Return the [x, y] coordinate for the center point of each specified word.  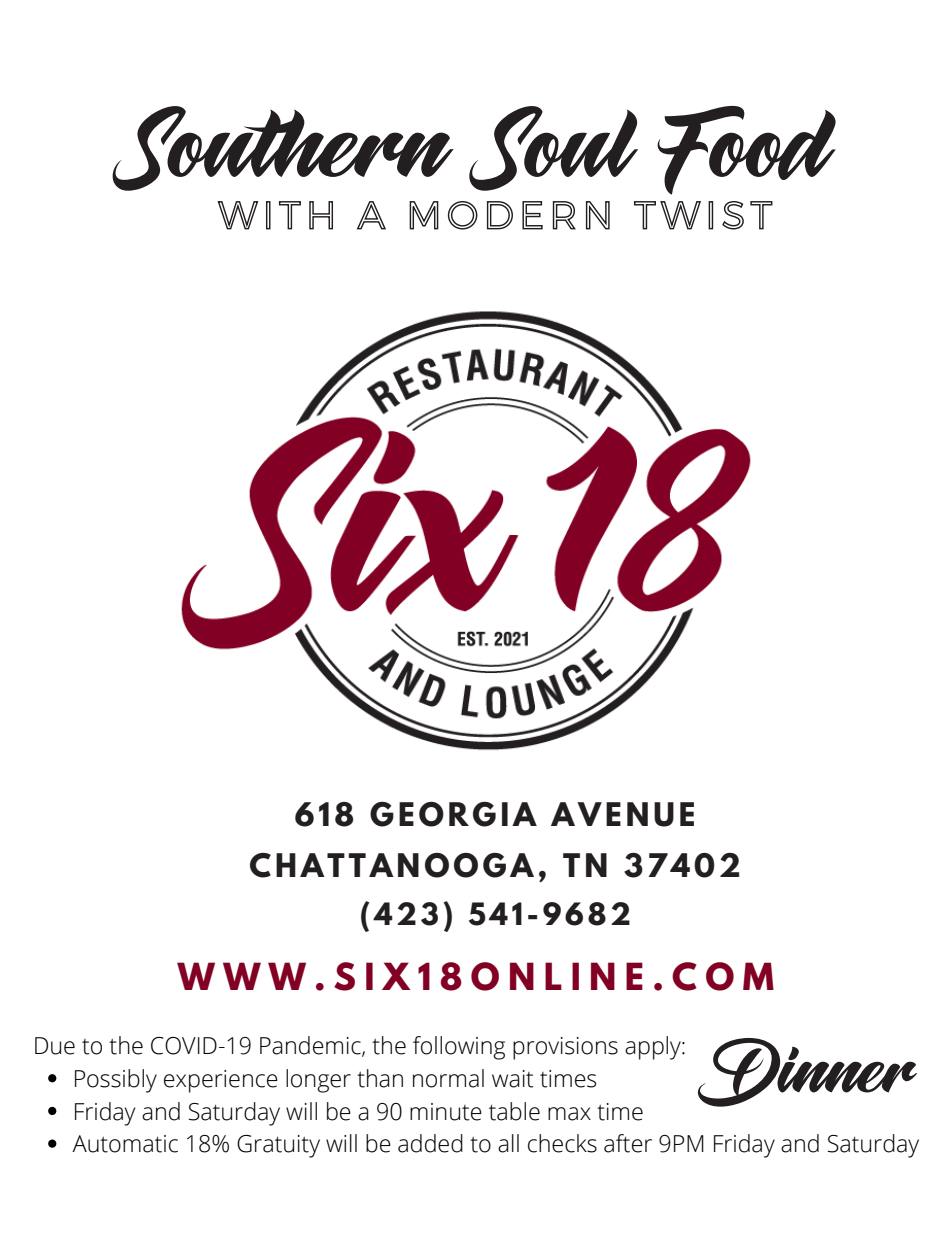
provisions [565, 1048]
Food [746, 150]
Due [55, 1046]
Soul [553, 148]
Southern [283, 148]
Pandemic [311, 1046]
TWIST [703, 215]
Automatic [125, 1144]
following [459, 1048]
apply [654, 1048]
